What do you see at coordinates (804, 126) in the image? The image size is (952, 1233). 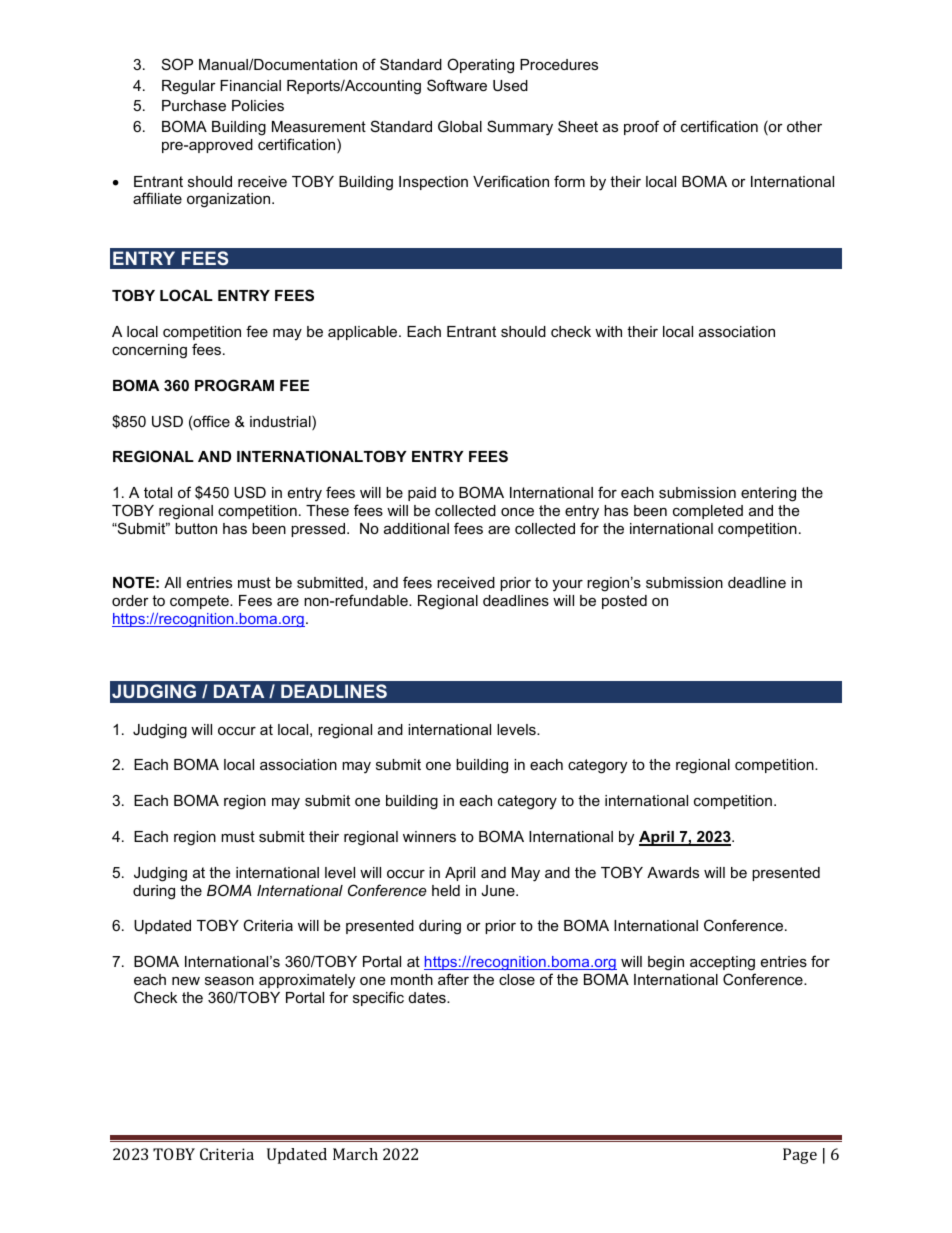 I see `other` at bounding box center [804, 126].
